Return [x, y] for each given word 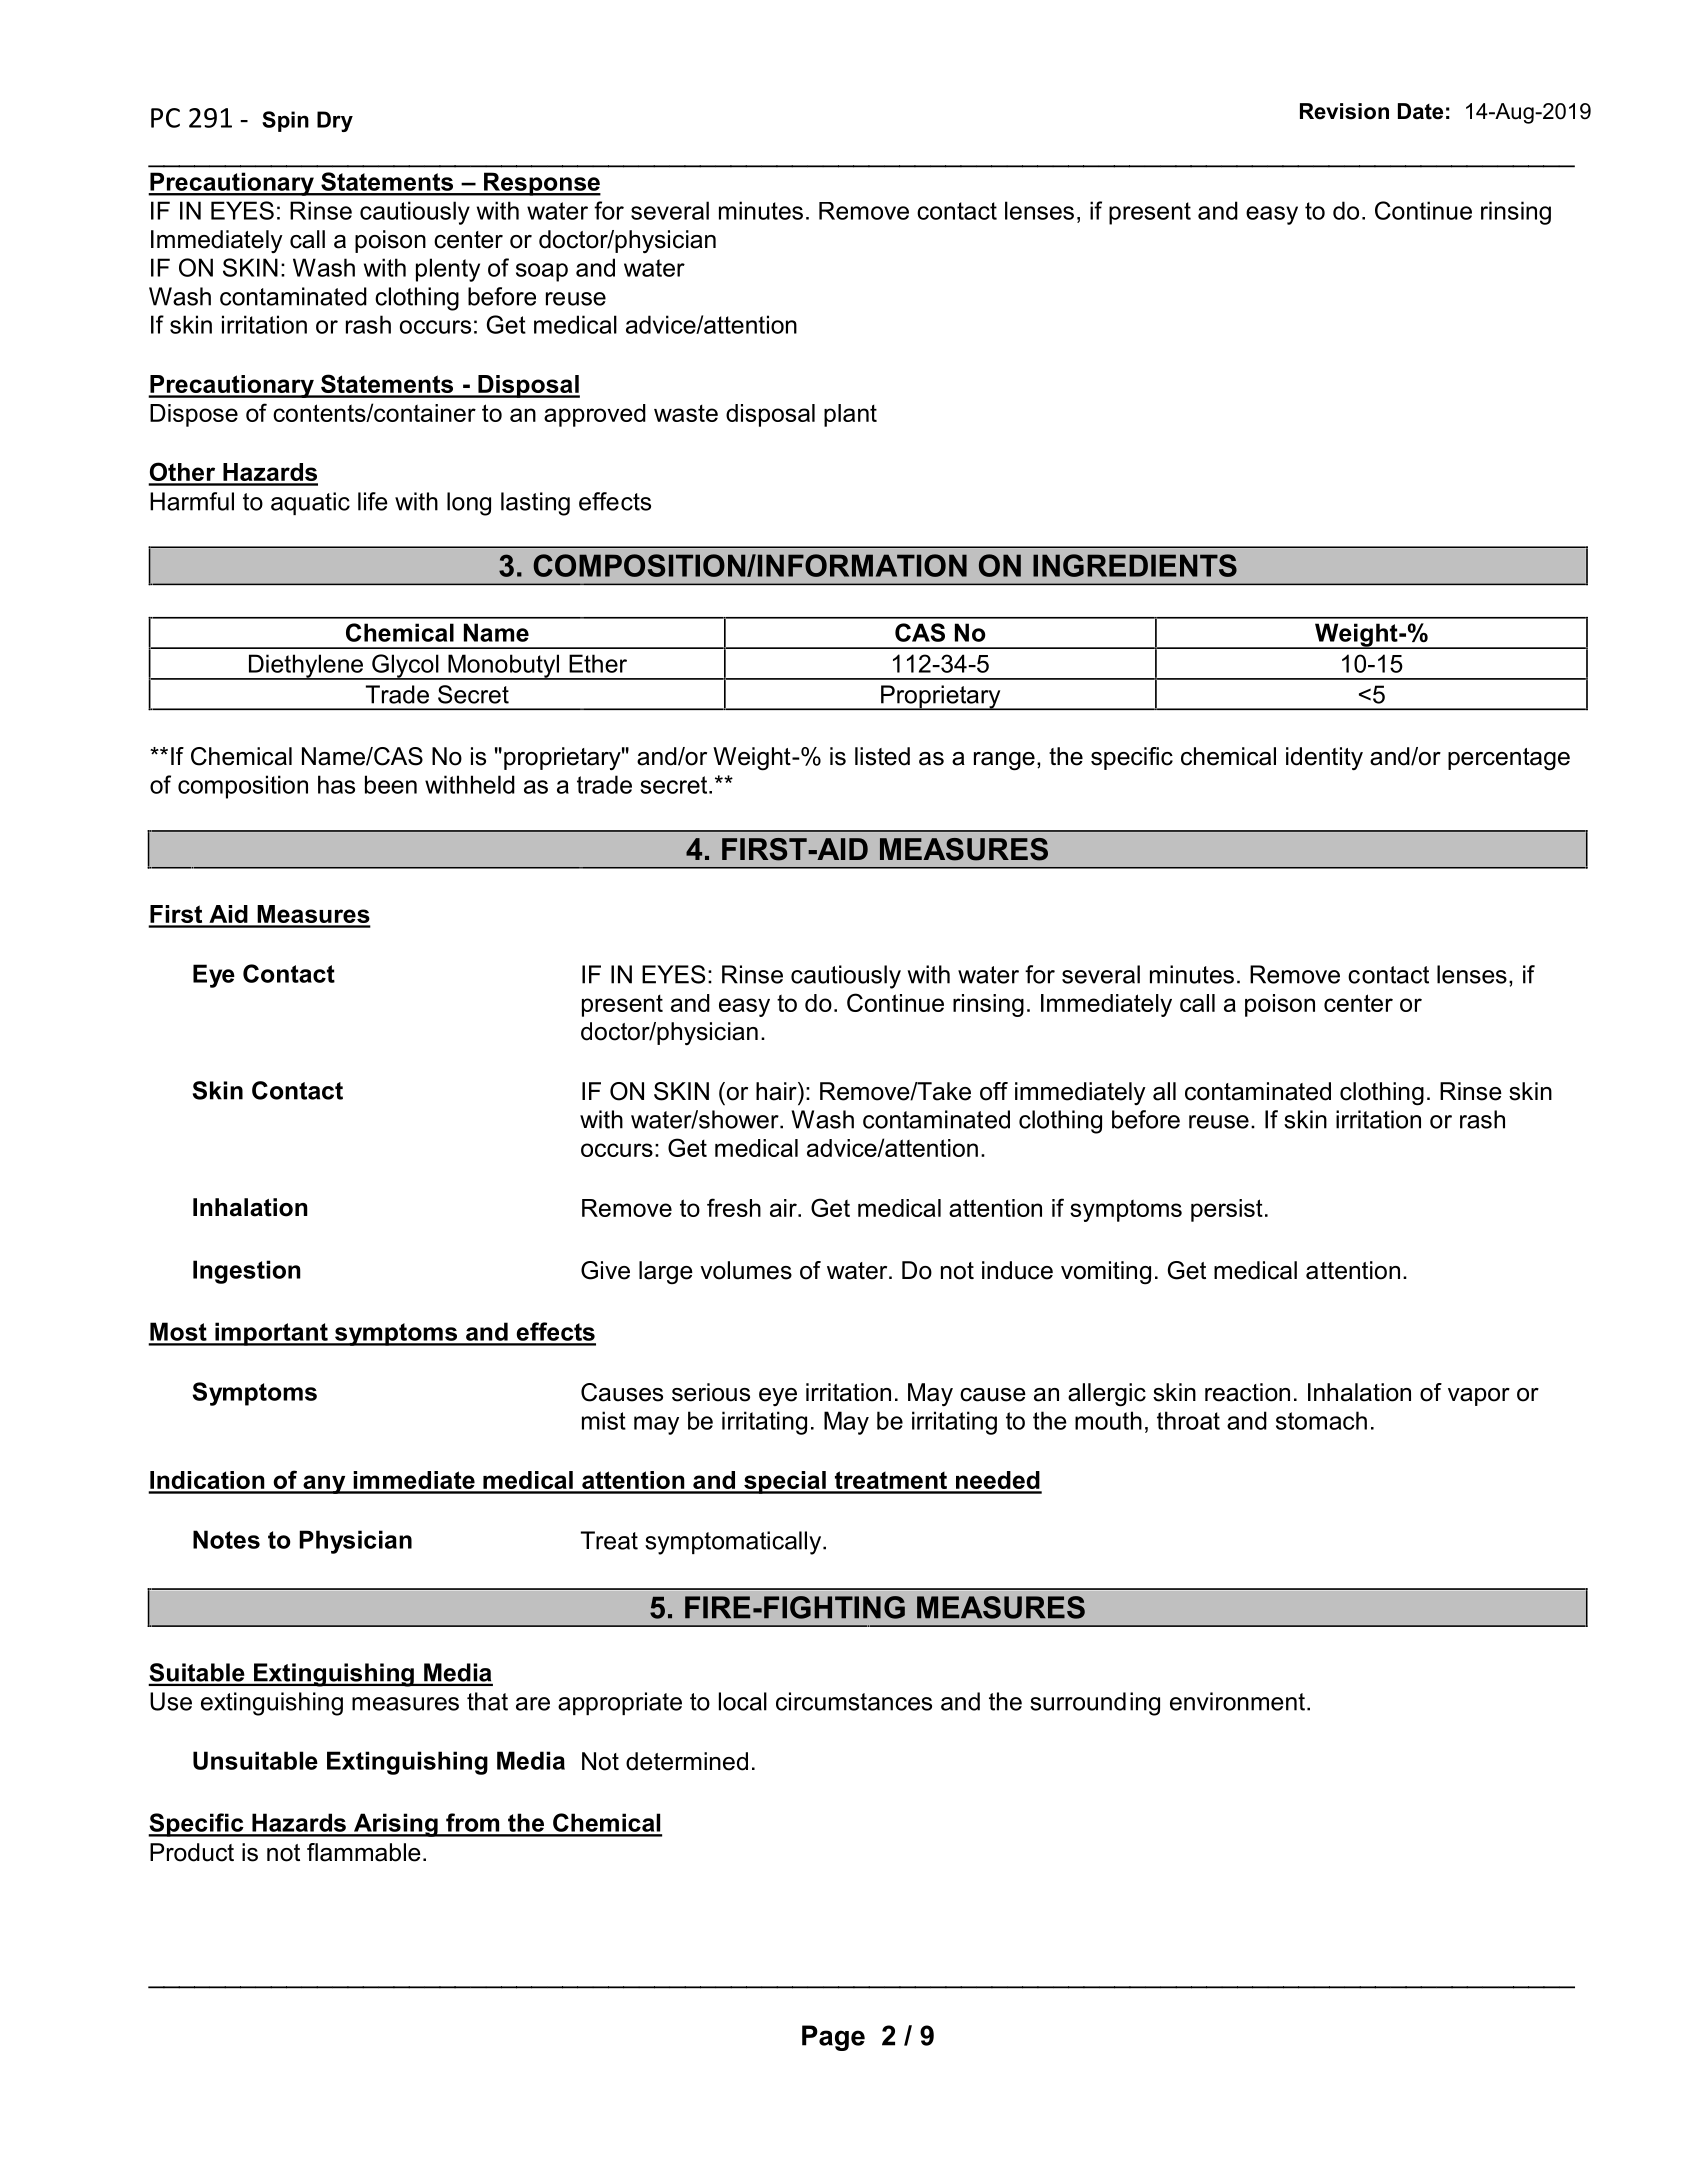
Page [833, 2038]
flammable [364, 1852]
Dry [335, 121]
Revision [1344, 111]
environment [1239, 1701]
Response [541, 184]
